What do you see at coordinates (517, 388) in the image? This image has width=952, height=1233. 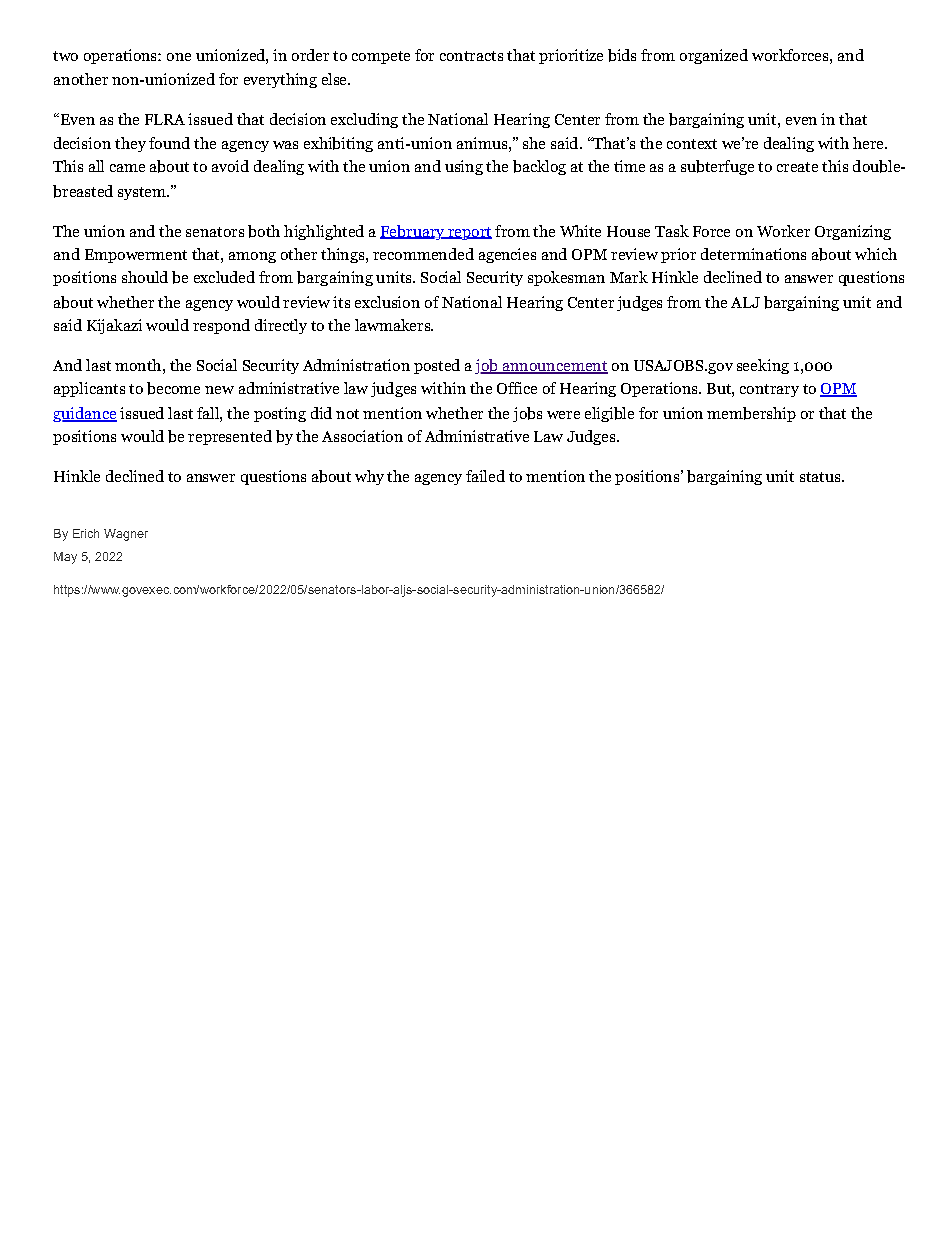 I see `Office` at bounding box center [517, 388].
